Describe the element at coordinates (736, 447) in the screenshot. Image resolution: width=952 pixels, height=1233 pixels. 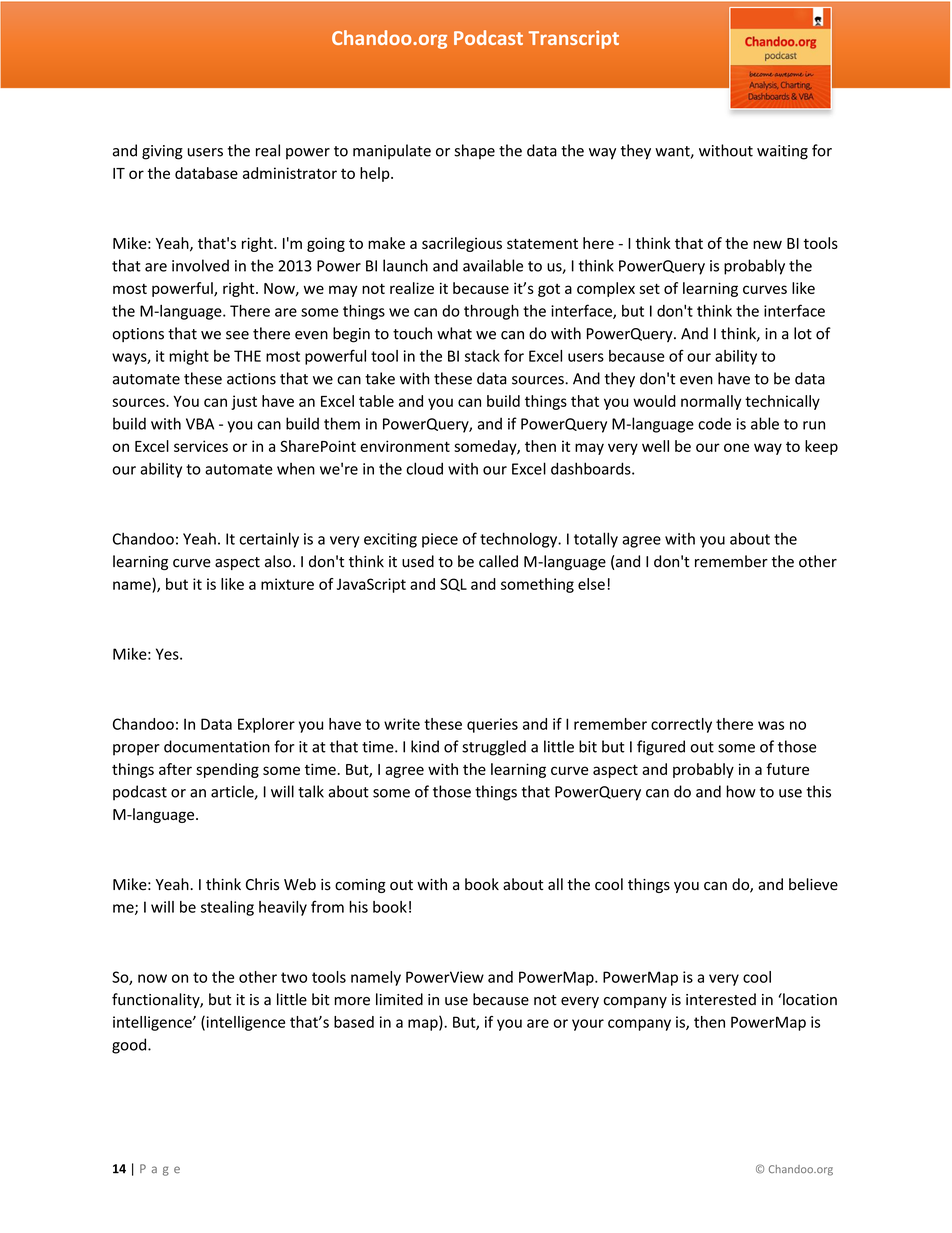
I see `one` at that location.
